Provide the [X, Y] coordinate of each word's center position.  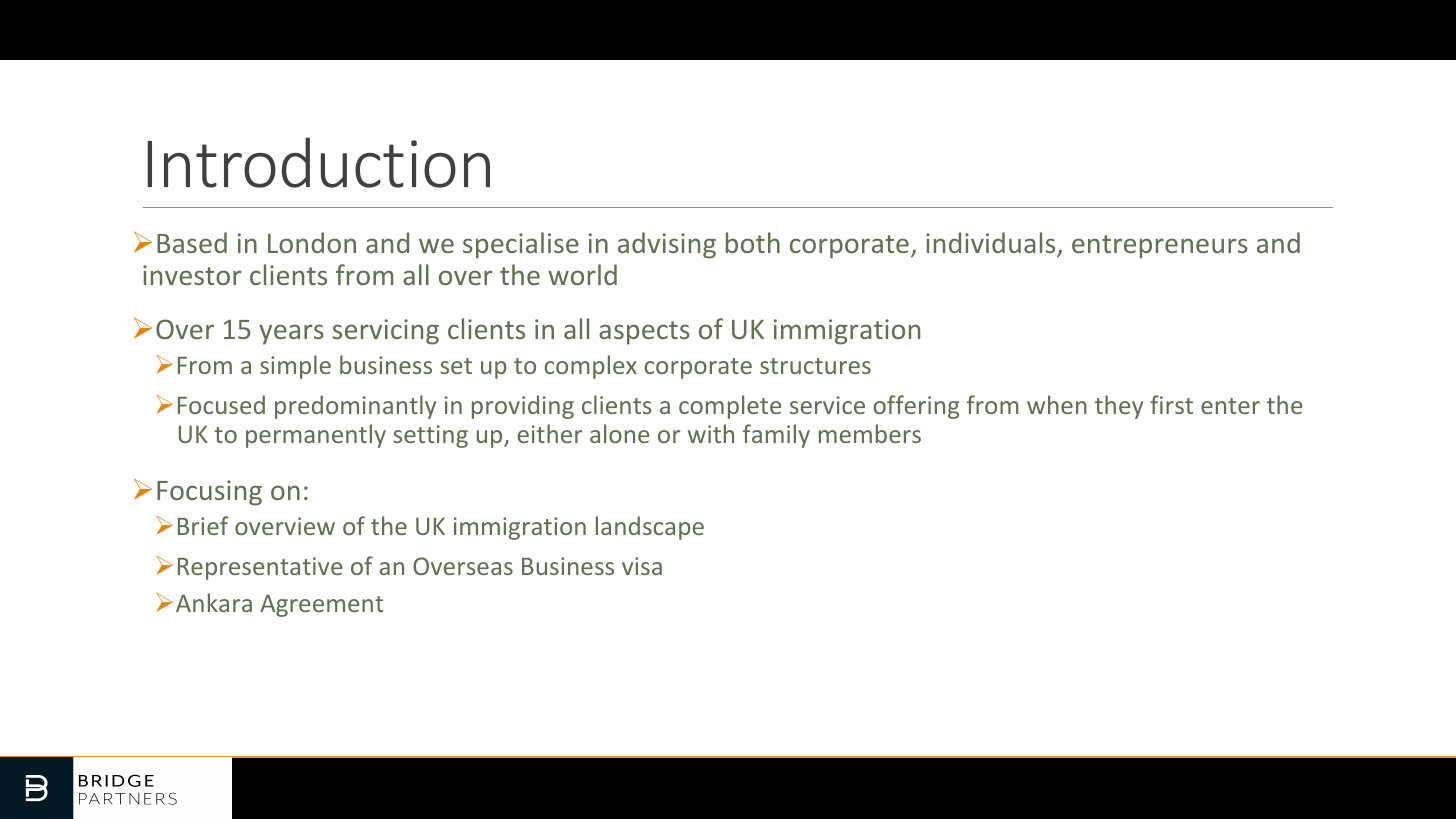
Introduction [318, 162]
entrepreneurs [1160, 247]
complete [730, 407]
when [1057, 404]
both [753, 242]
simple [295, 367]
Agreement [321, 605]
